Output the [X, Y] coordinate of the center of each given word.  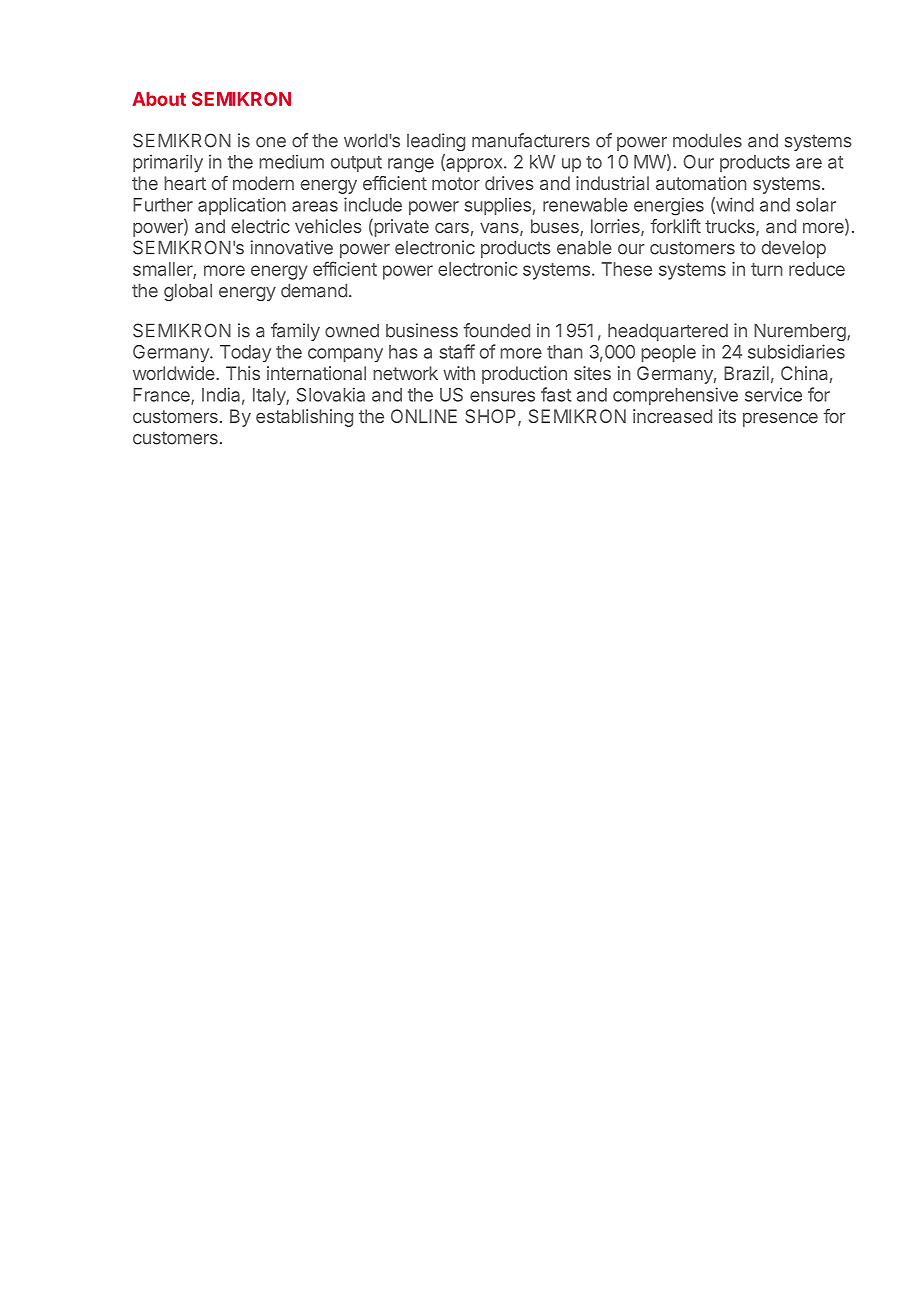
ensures [502, 396]
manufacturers [531, 140]
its [727, 416]
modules [707, 140]
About [159, 99]
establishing [304, 418]
